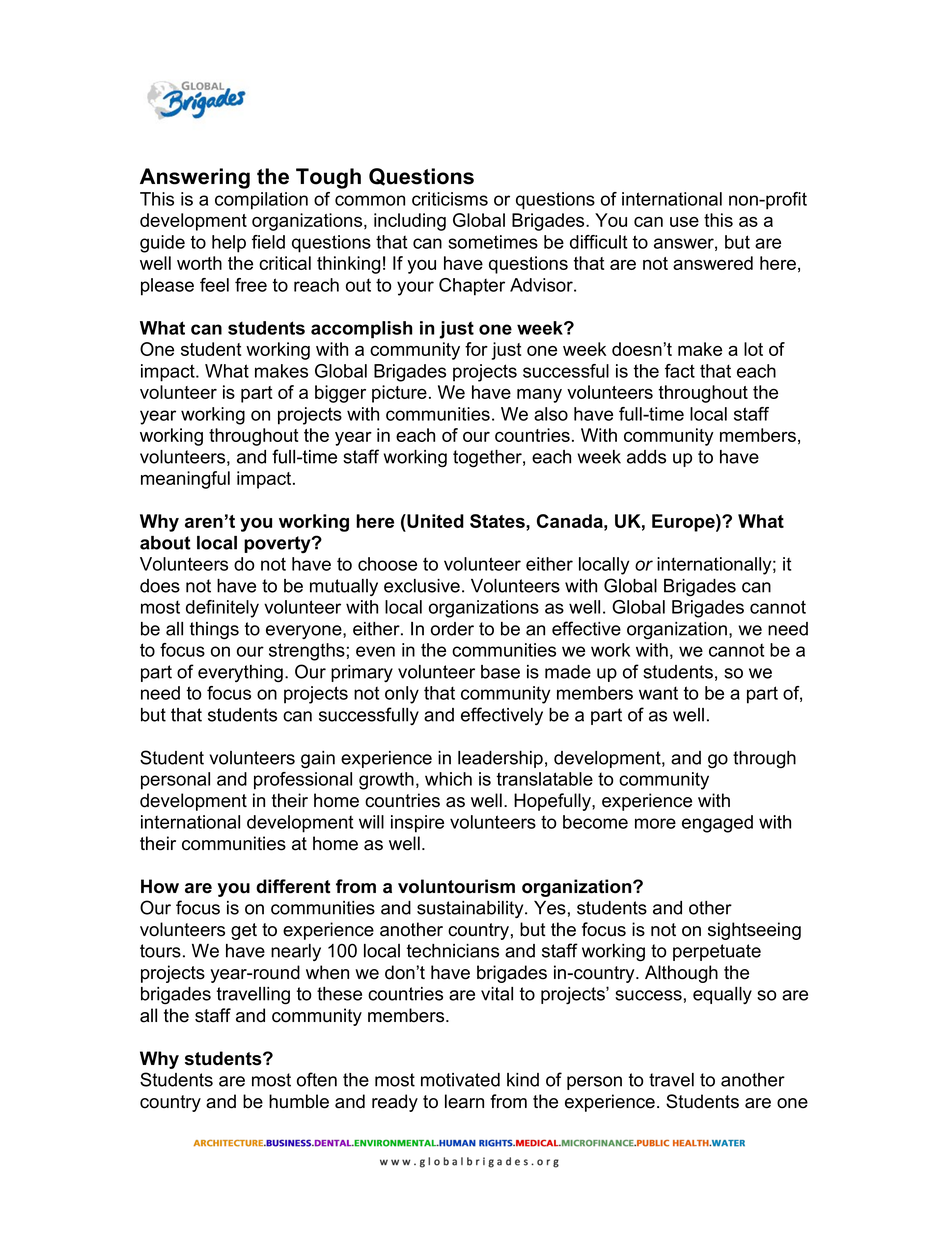 The image size is (952, 1233). What do you see at coordinates (261, 201) in the page?
I see `compilation` at bounding box center [261, 201].
